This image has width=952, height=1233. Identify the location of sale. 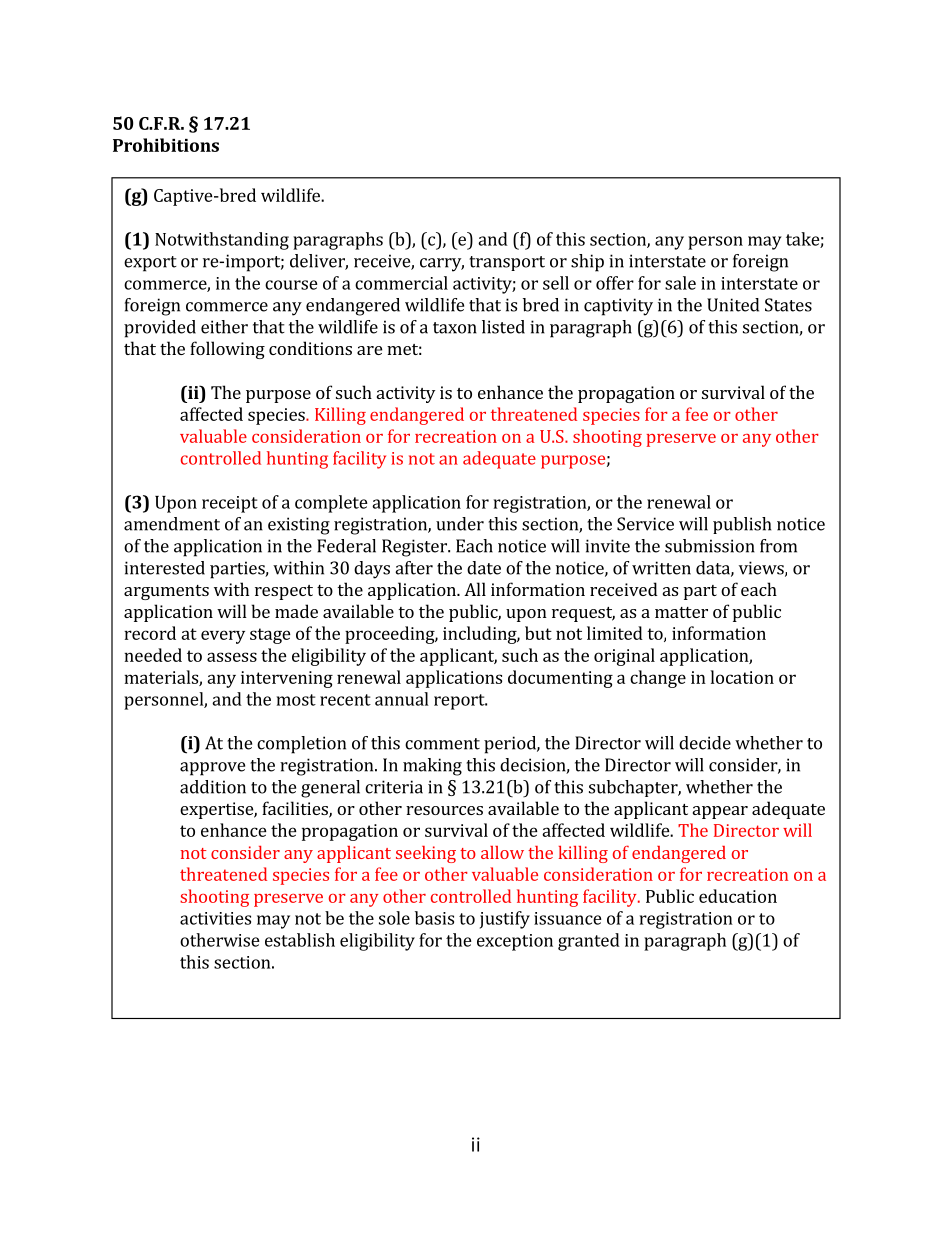
(680, 283).
